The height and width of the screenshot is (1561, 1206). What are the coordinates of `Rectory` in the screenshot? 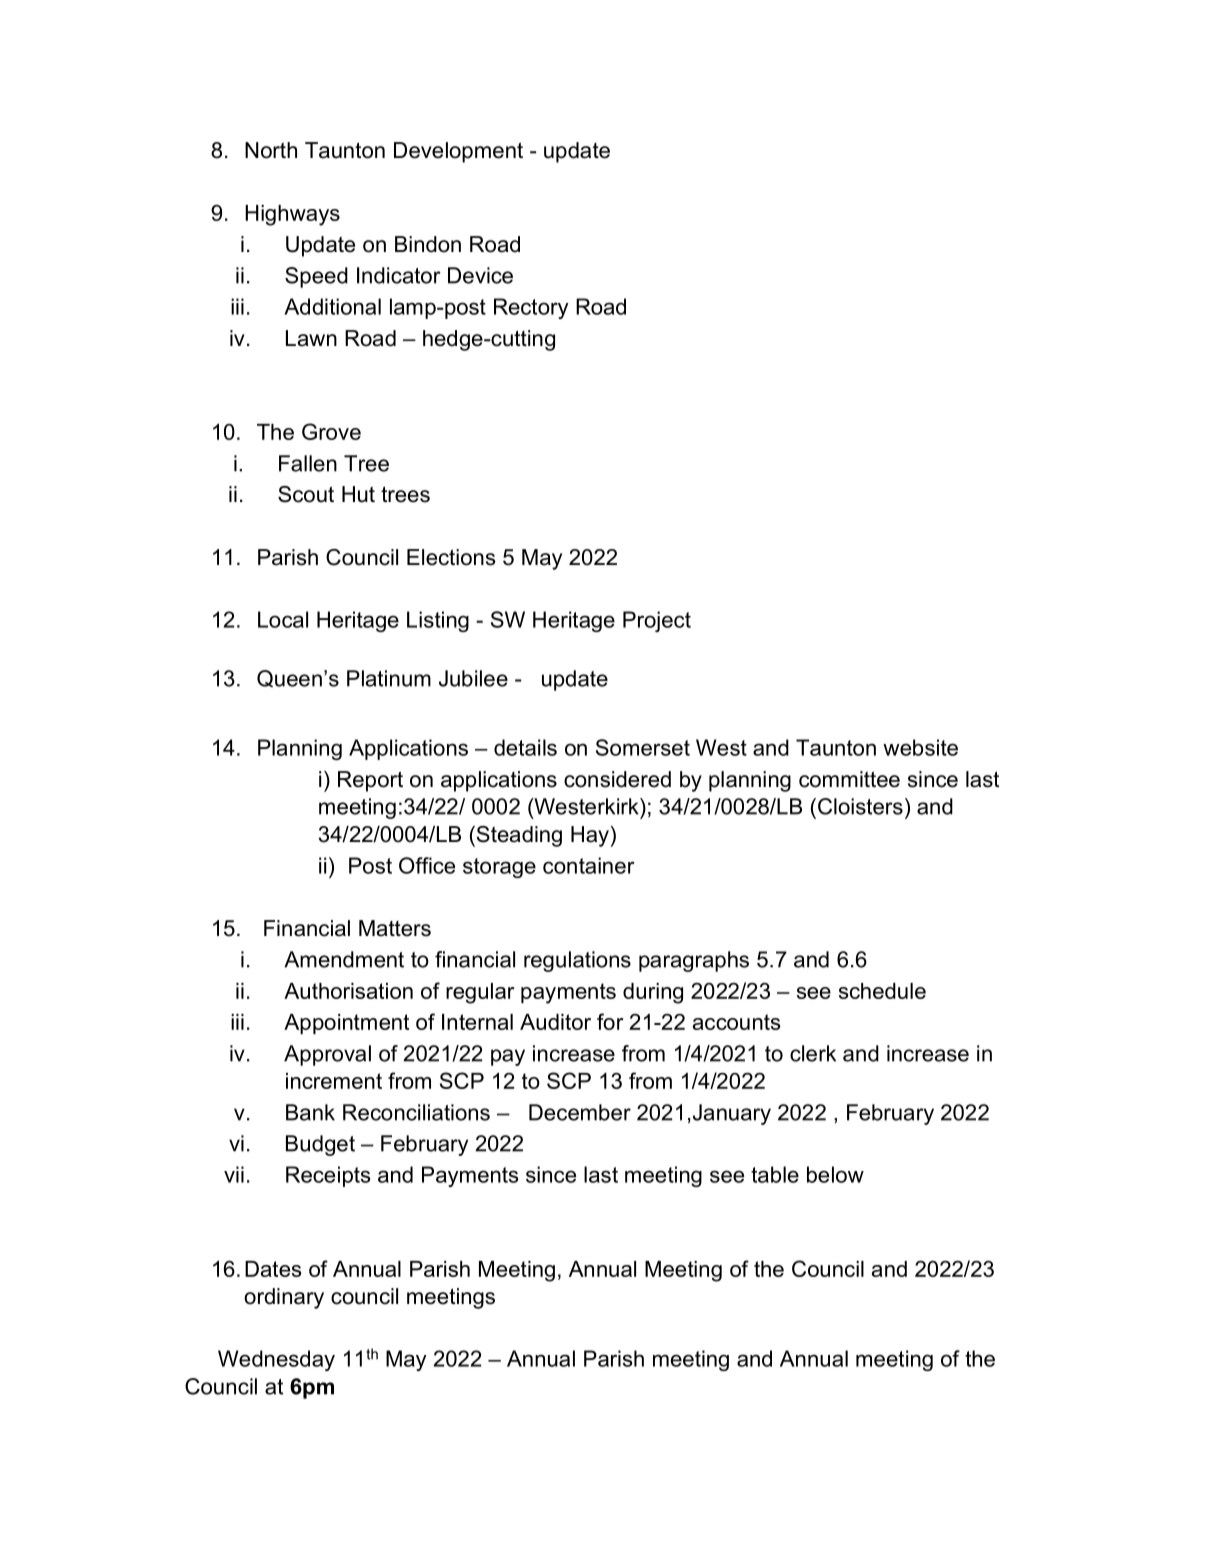 It's located at (531, 308).
